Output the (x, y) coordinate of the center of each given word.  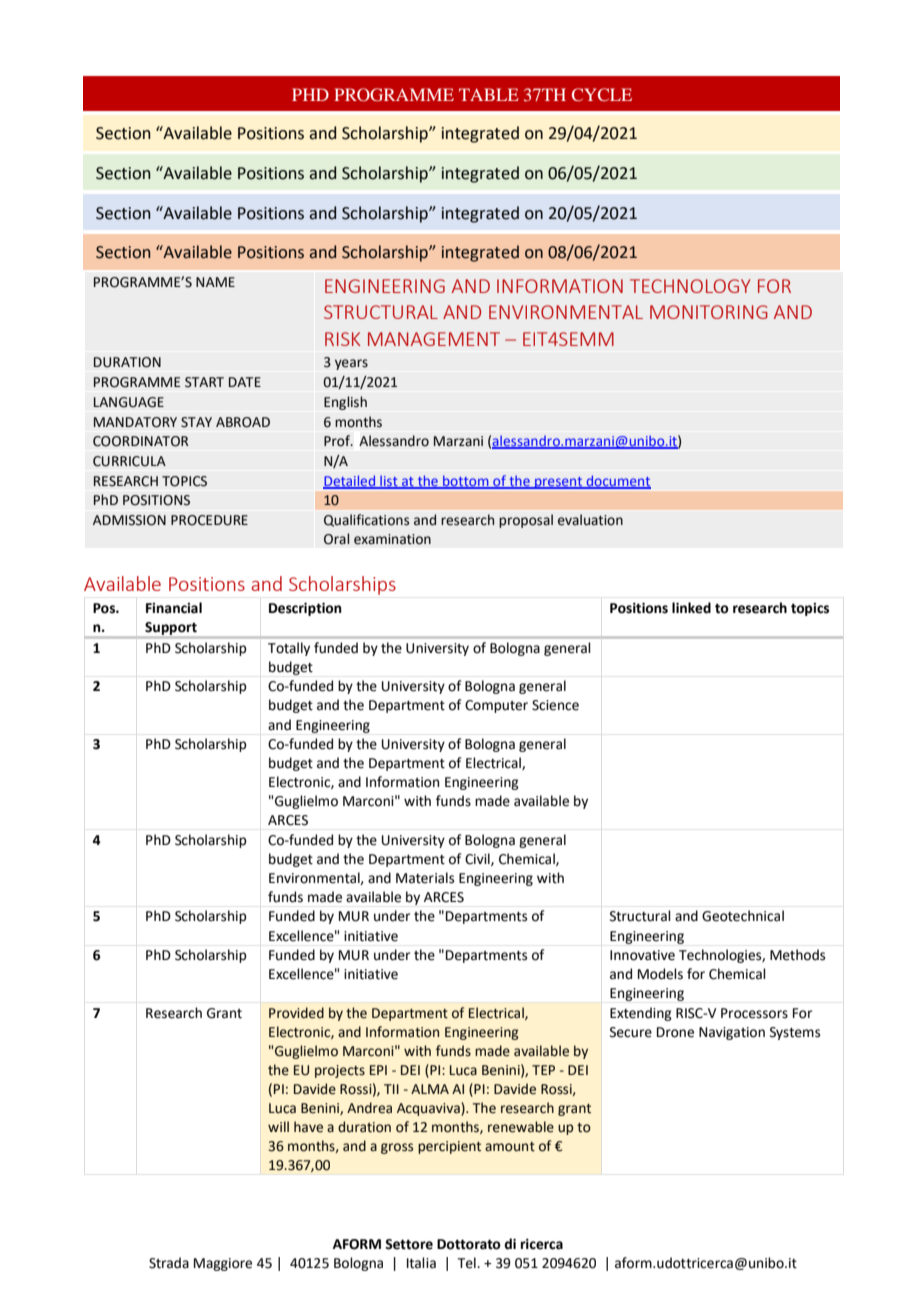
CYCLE (602, 94)
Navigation (732, 1033)
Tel (467, 1263)
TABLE (489, 94)
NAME (215, 282)
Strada (169, 1263)
